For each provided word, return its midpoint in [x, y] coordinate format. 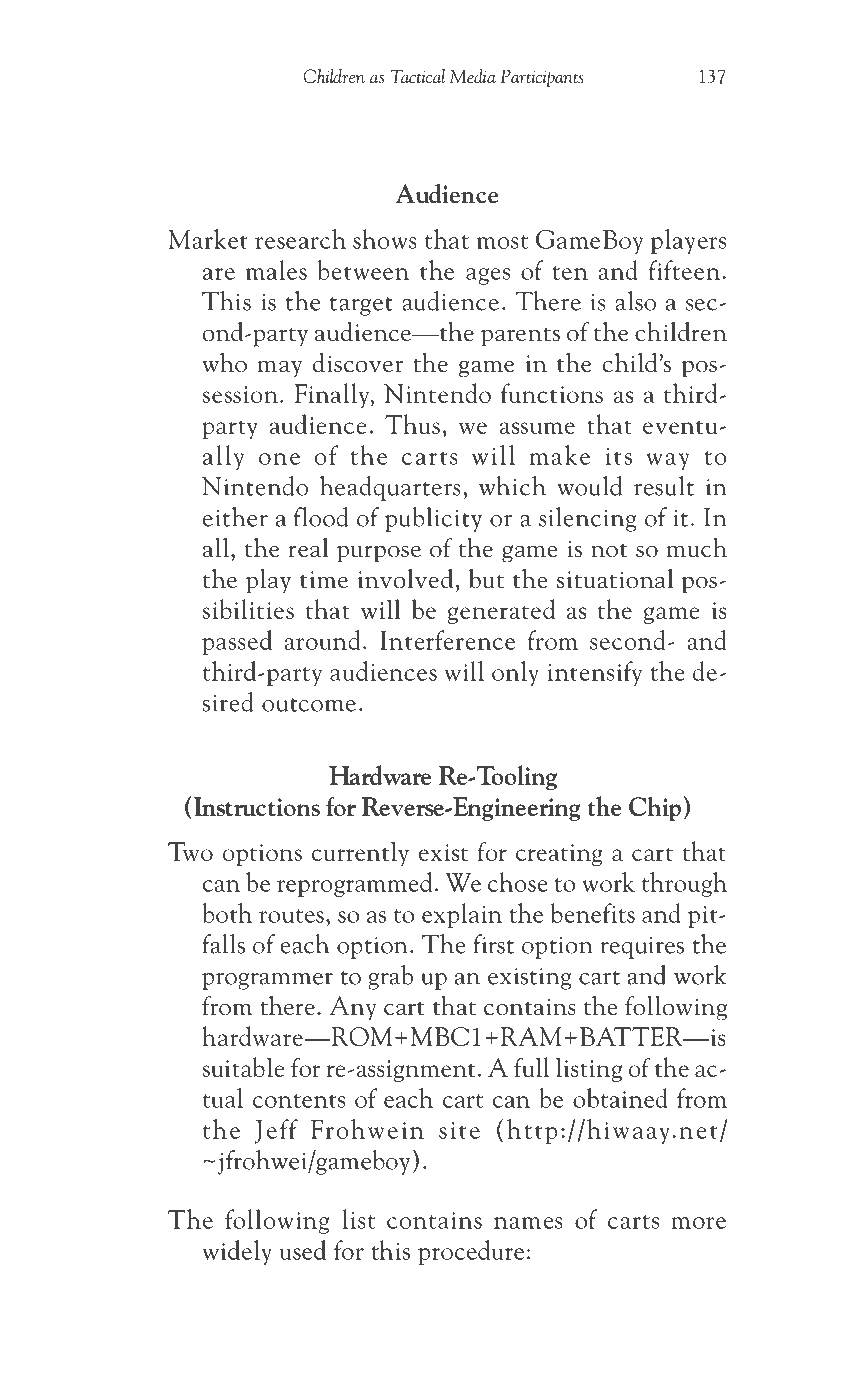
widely [237, 1252]
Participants [542, 78]
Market [208, 239]
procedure [471, 1252]
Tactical [417, 76]
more [698, 1223]
